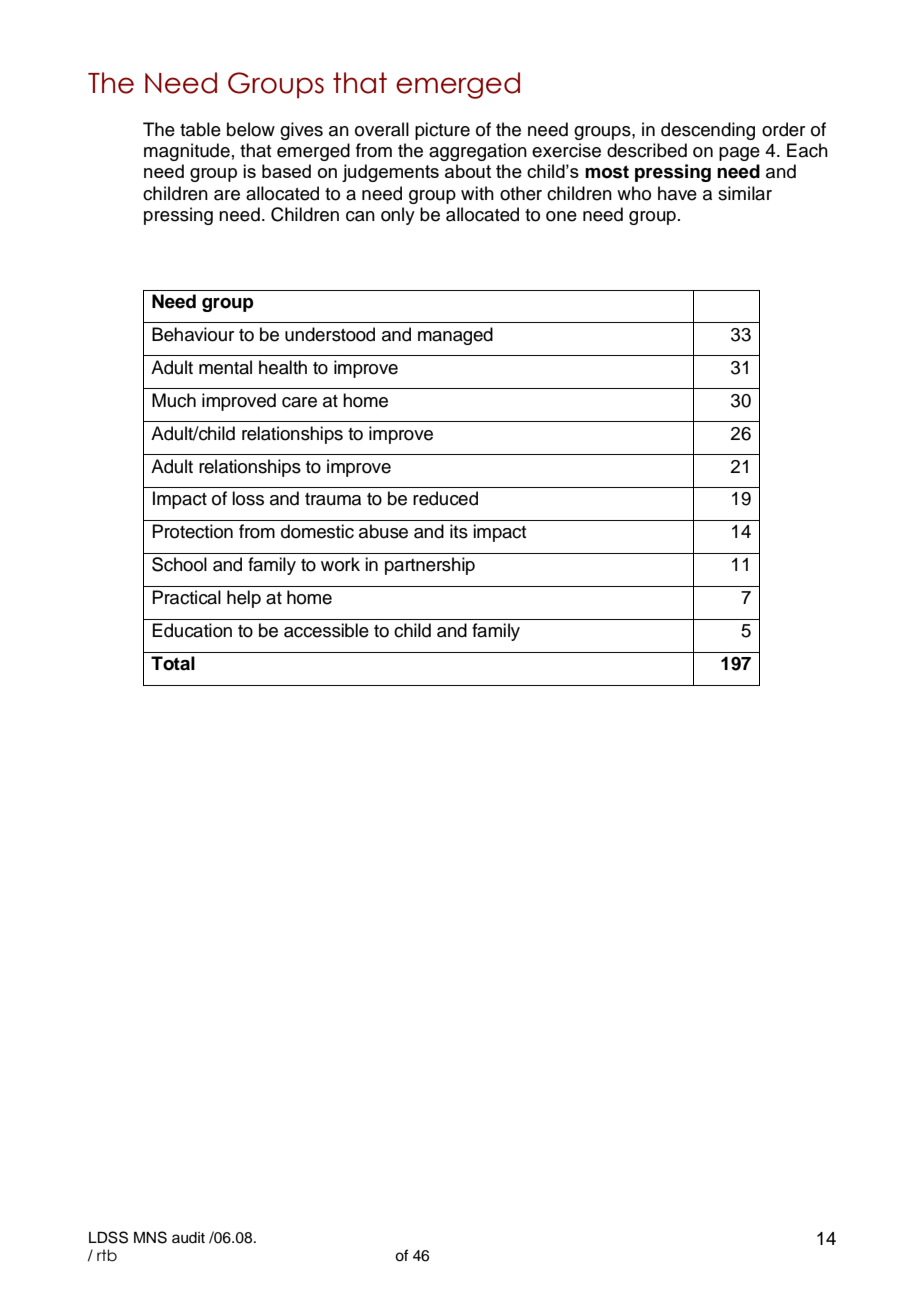 This image has width=924, height=1308. I want to click on partnership, so click(430, 566).
